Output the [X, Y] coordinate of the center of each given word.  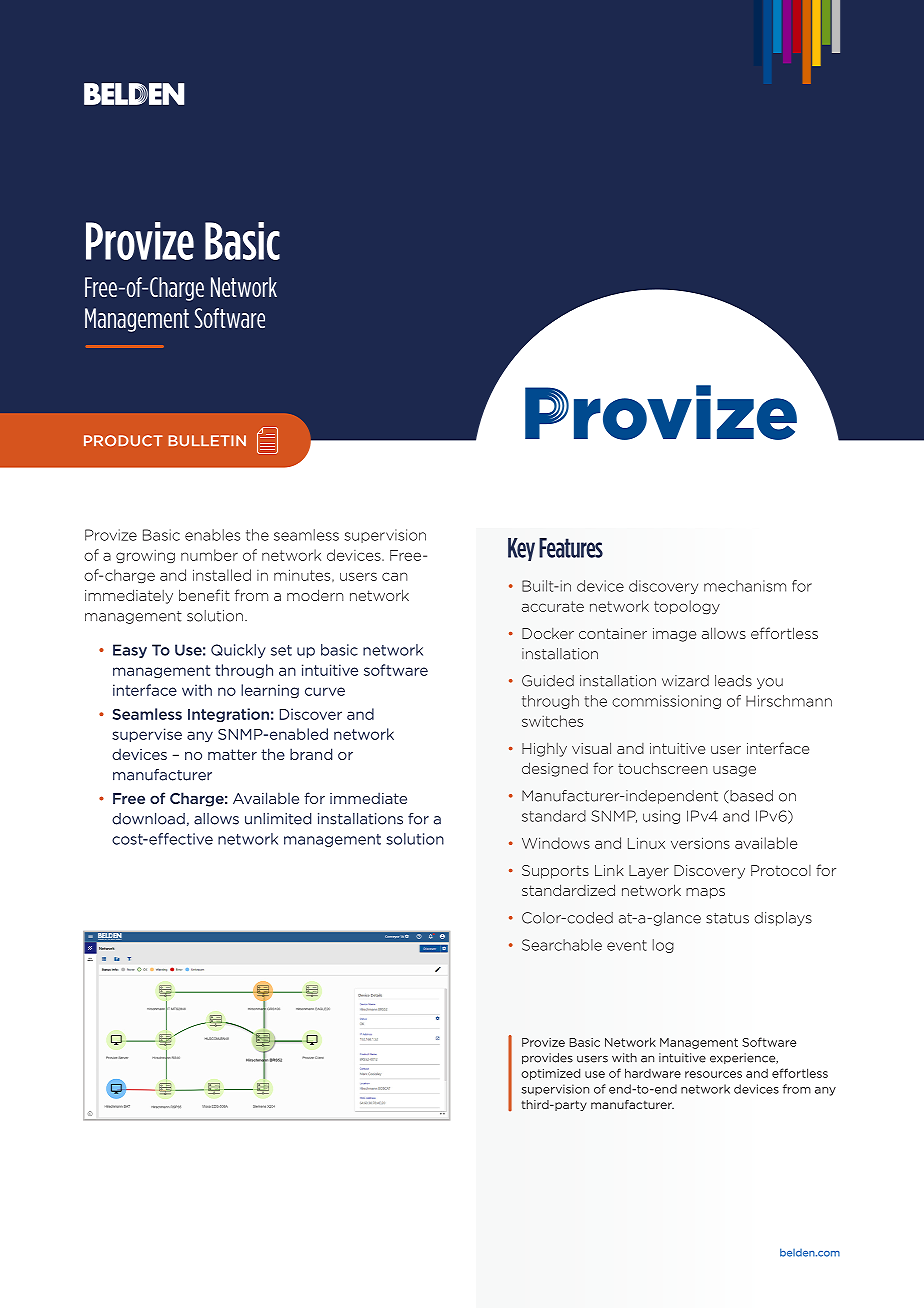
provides [547, 1058]
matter [232, 754]
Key [521, 549]
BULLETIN [207, 441]
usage [734, 771]
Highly [544, 750]
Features [571, 548]
